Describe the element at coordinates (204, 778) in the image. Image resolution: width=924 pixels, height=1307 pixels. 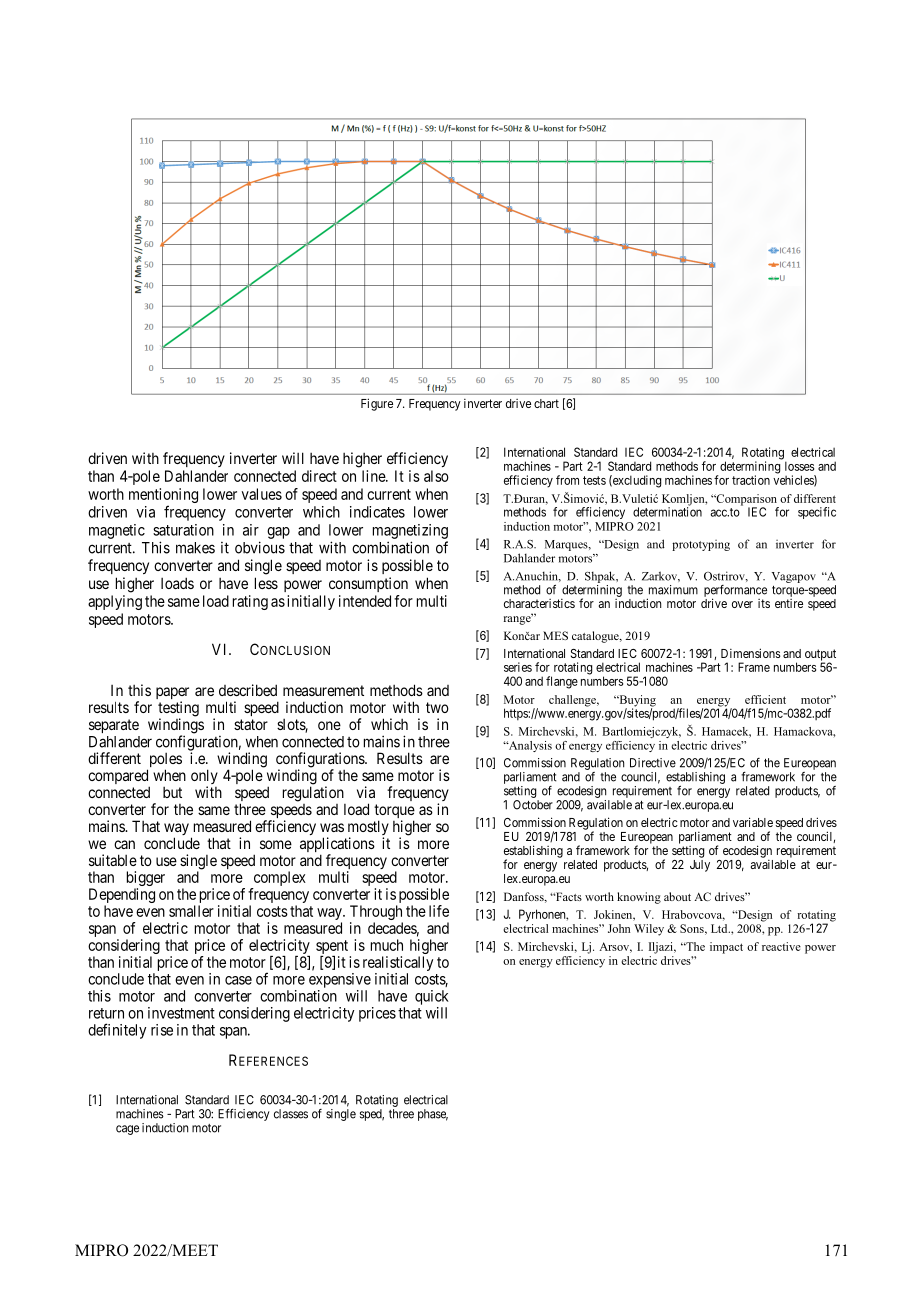
I see `only` at that location.
